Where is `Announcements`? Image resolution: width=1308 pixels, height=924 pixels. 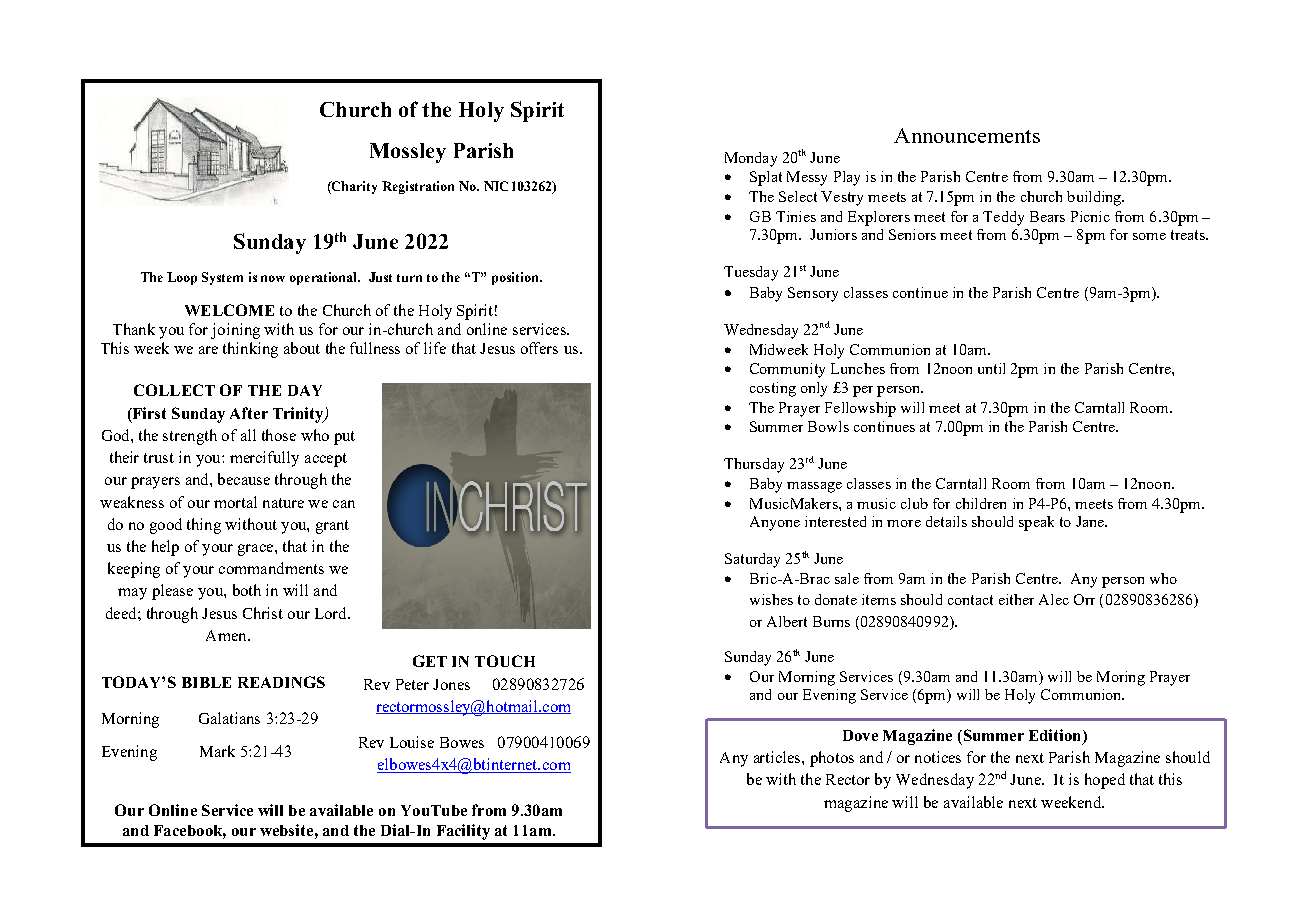 Announcements is located at coordinates (967, 135).
